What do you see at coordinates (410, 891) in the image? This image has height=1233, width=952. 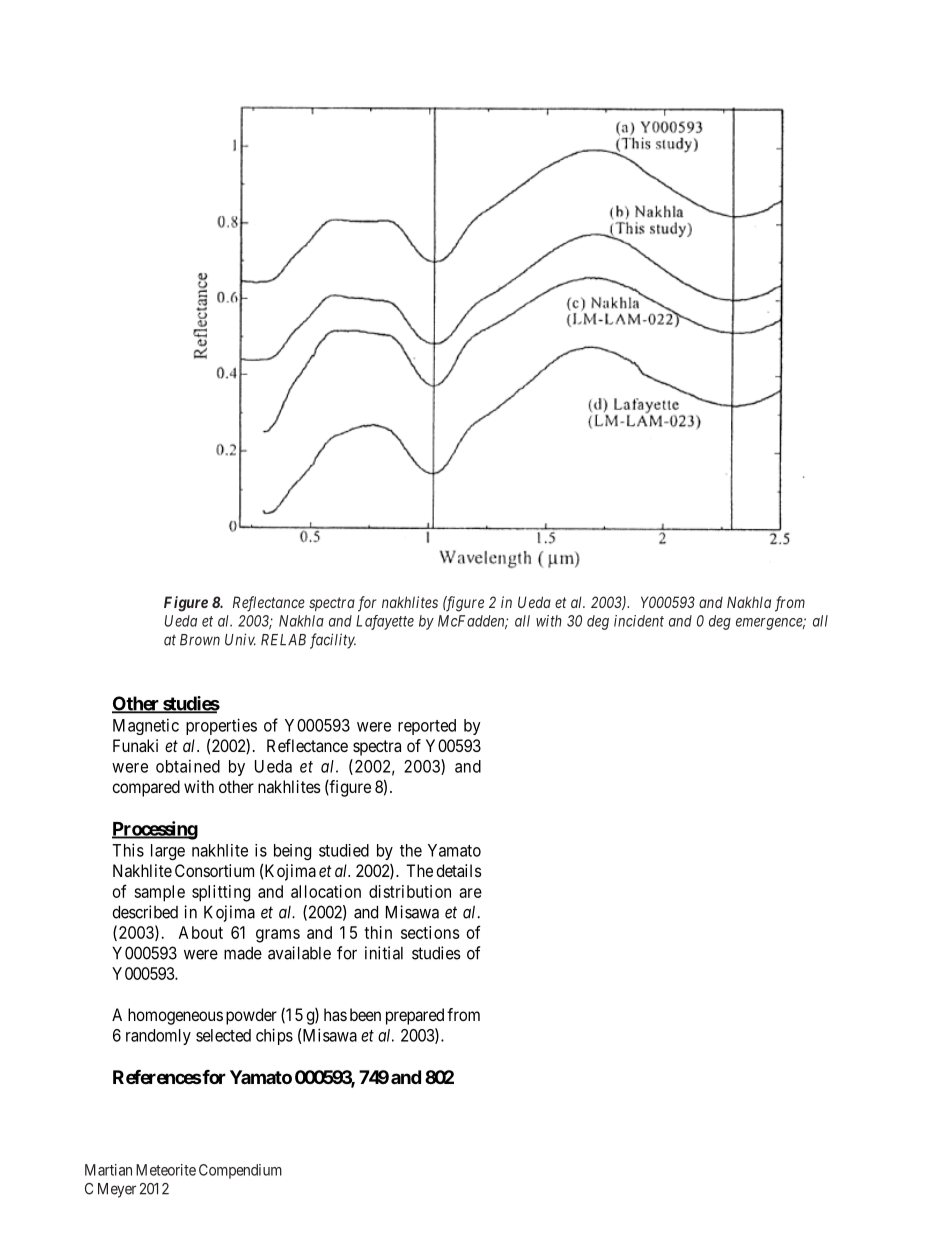 I see `distribution` at bounding box center [410, 891].
